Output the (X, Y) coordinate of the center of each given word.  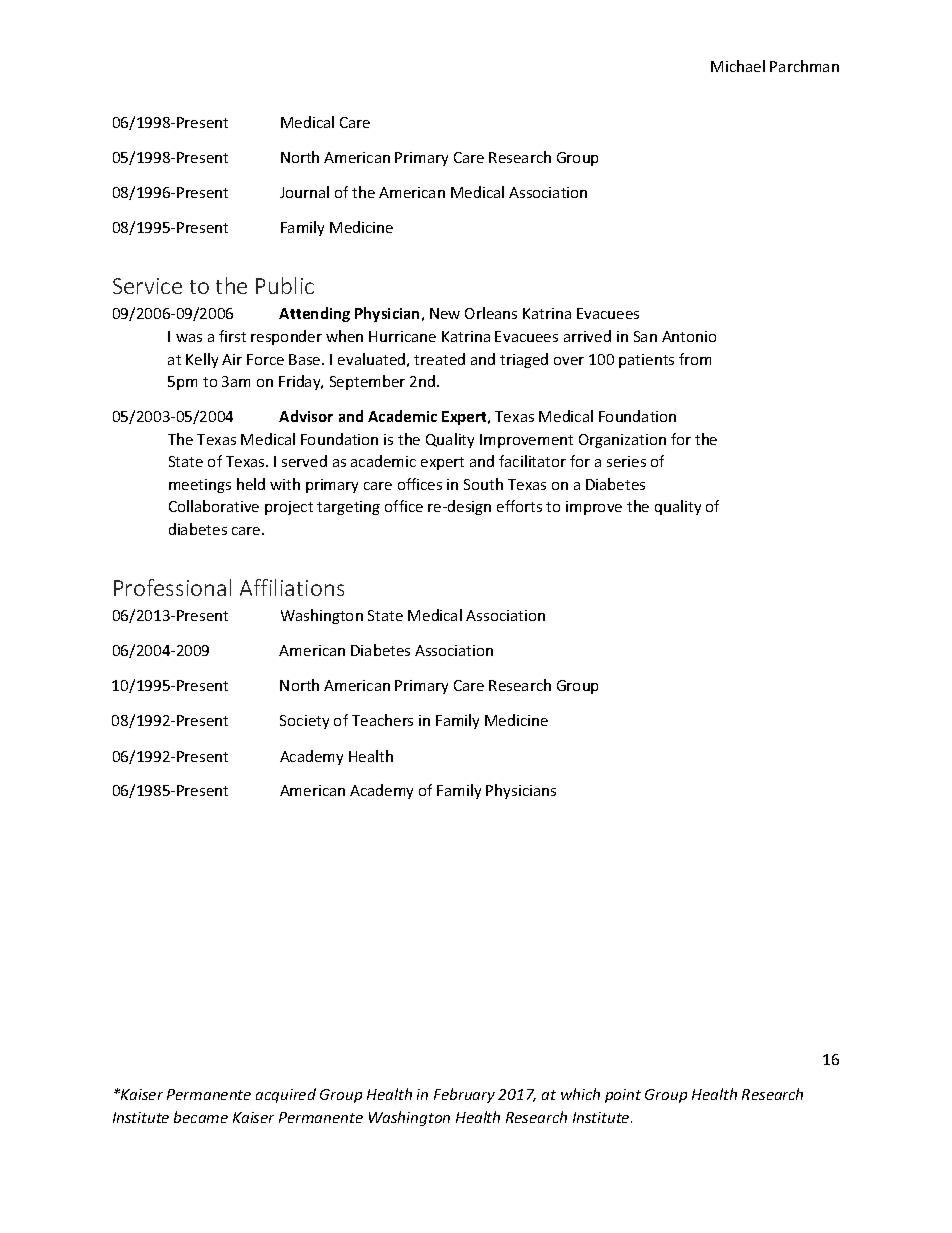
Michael (738, 66)
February (464, 1095)
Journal (304, 192)
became (201, 1117)
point (623, 1096)
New (445, 313)
